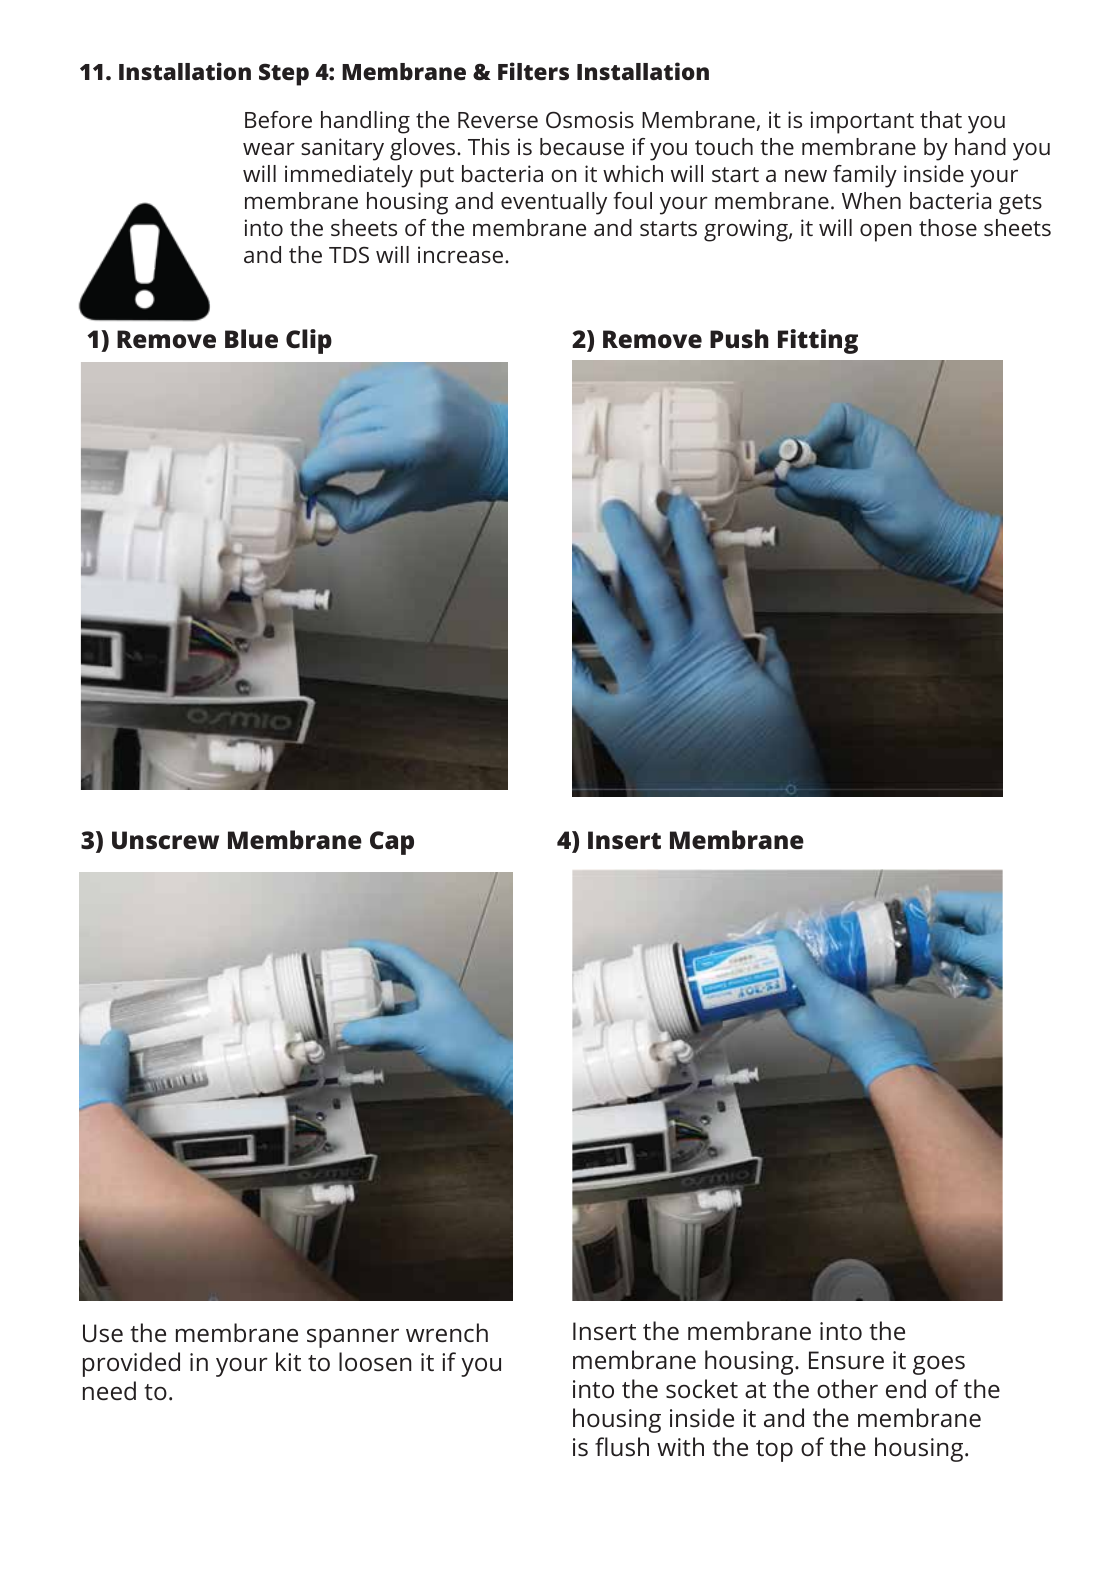 The height and width of the page is (1575, 1114). Describe the element at coordinates (941, 119) in the page. I see `that` at that location.
